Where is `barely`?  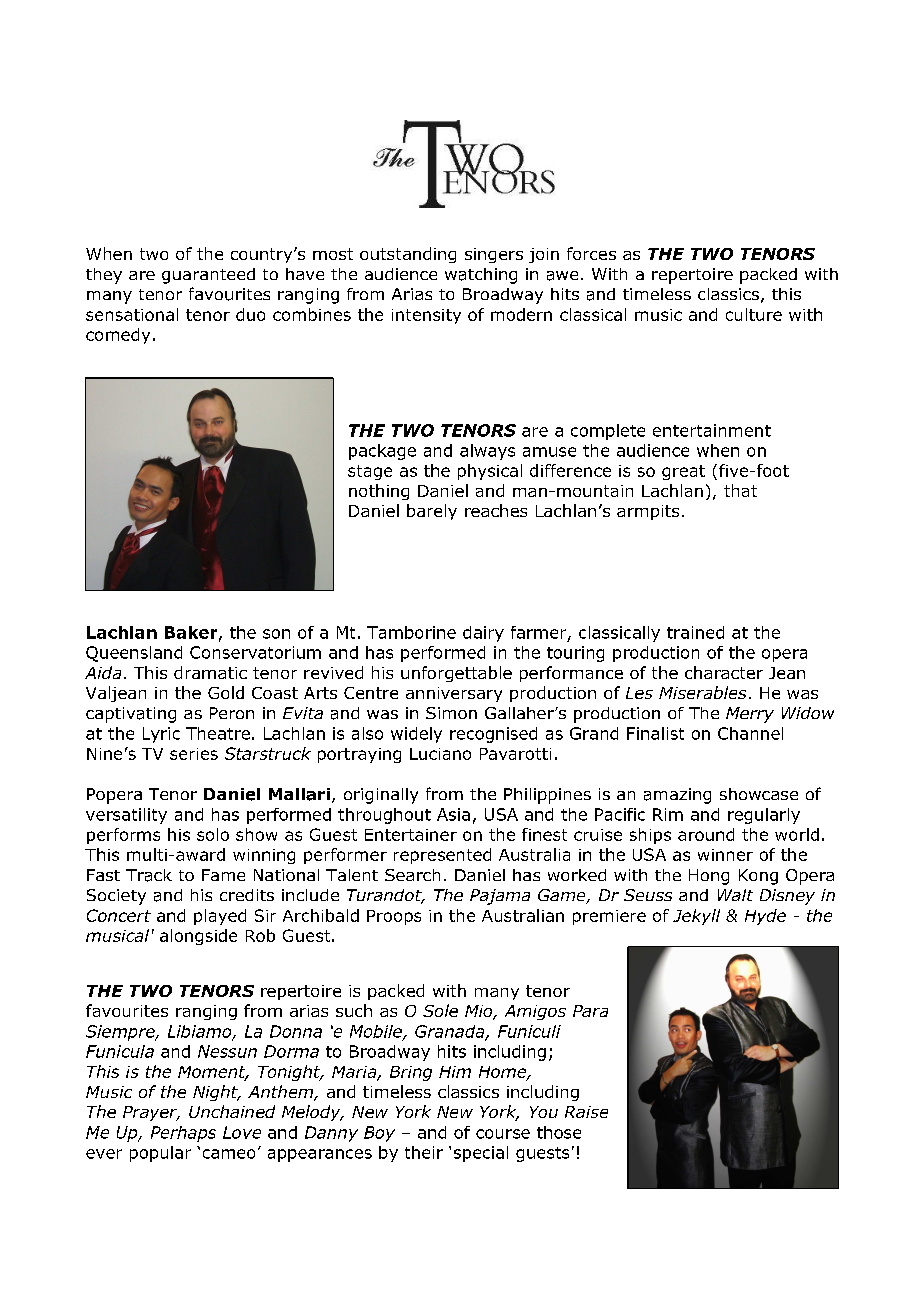
barely is located at coordinates (432, 512).
